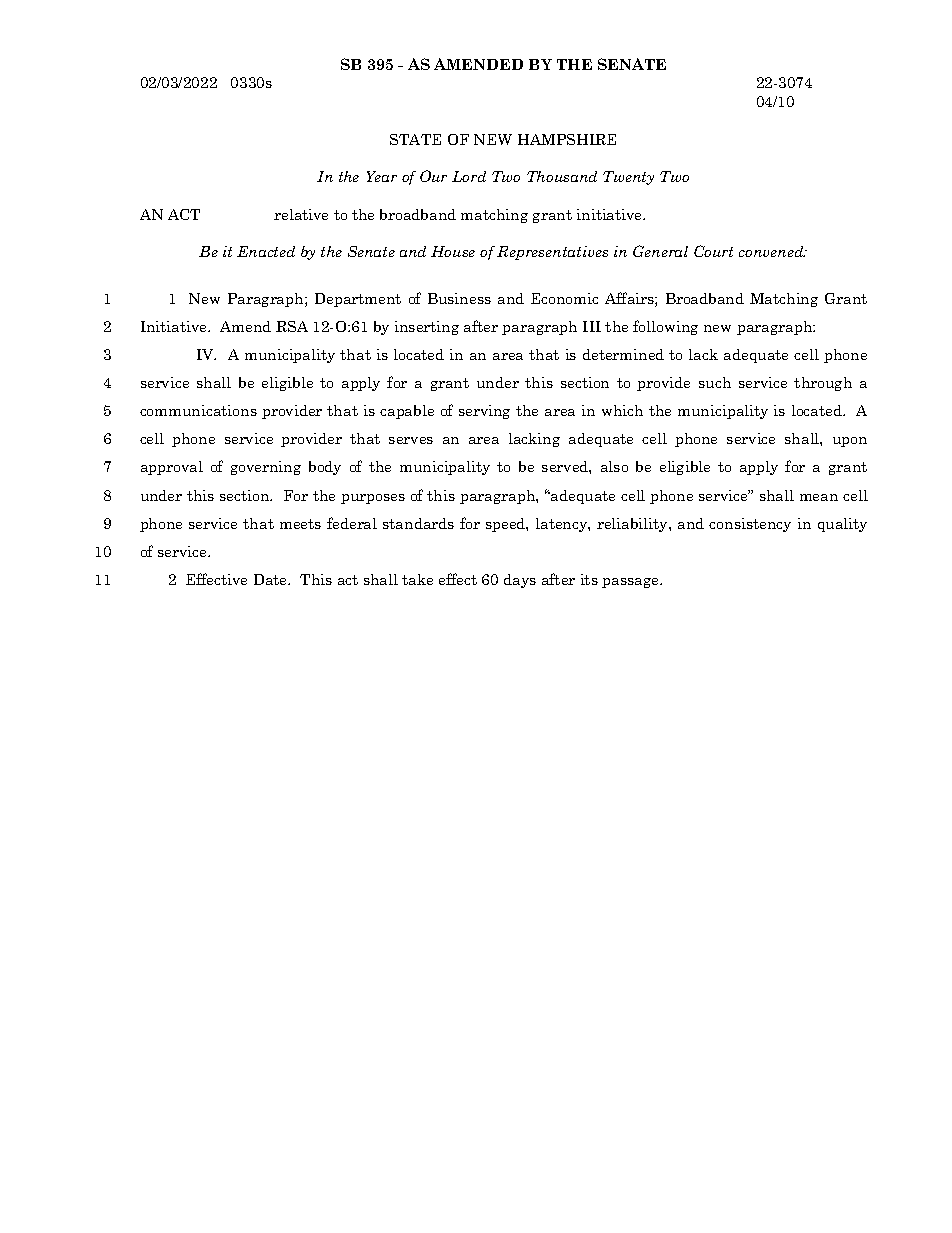  What do you see at coordinates (484, 412) in the screenshot?
I see `serving` at bounding box center [484, 412].
